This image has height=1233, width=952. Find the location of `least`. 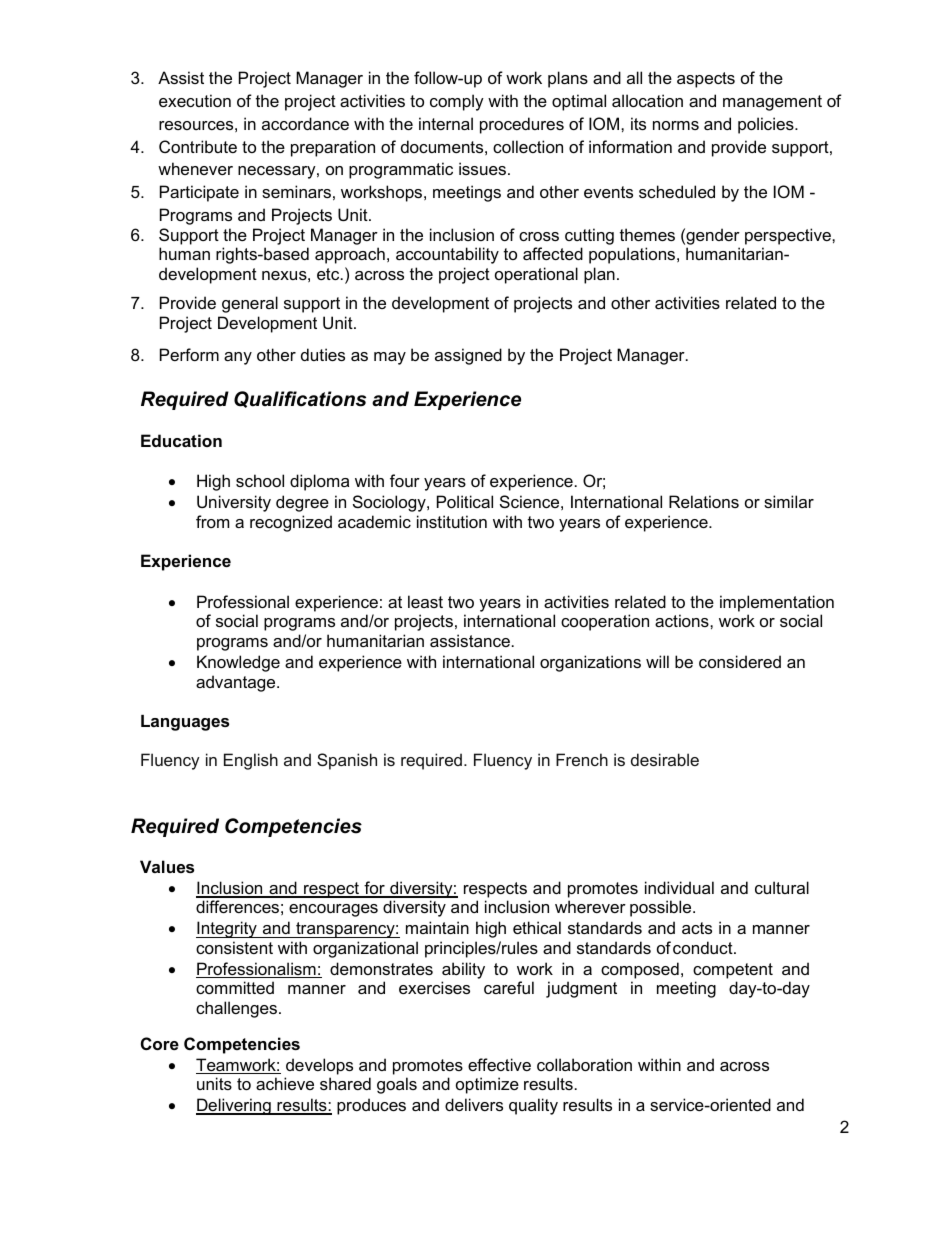

least is located at coordinates (425, 601).
